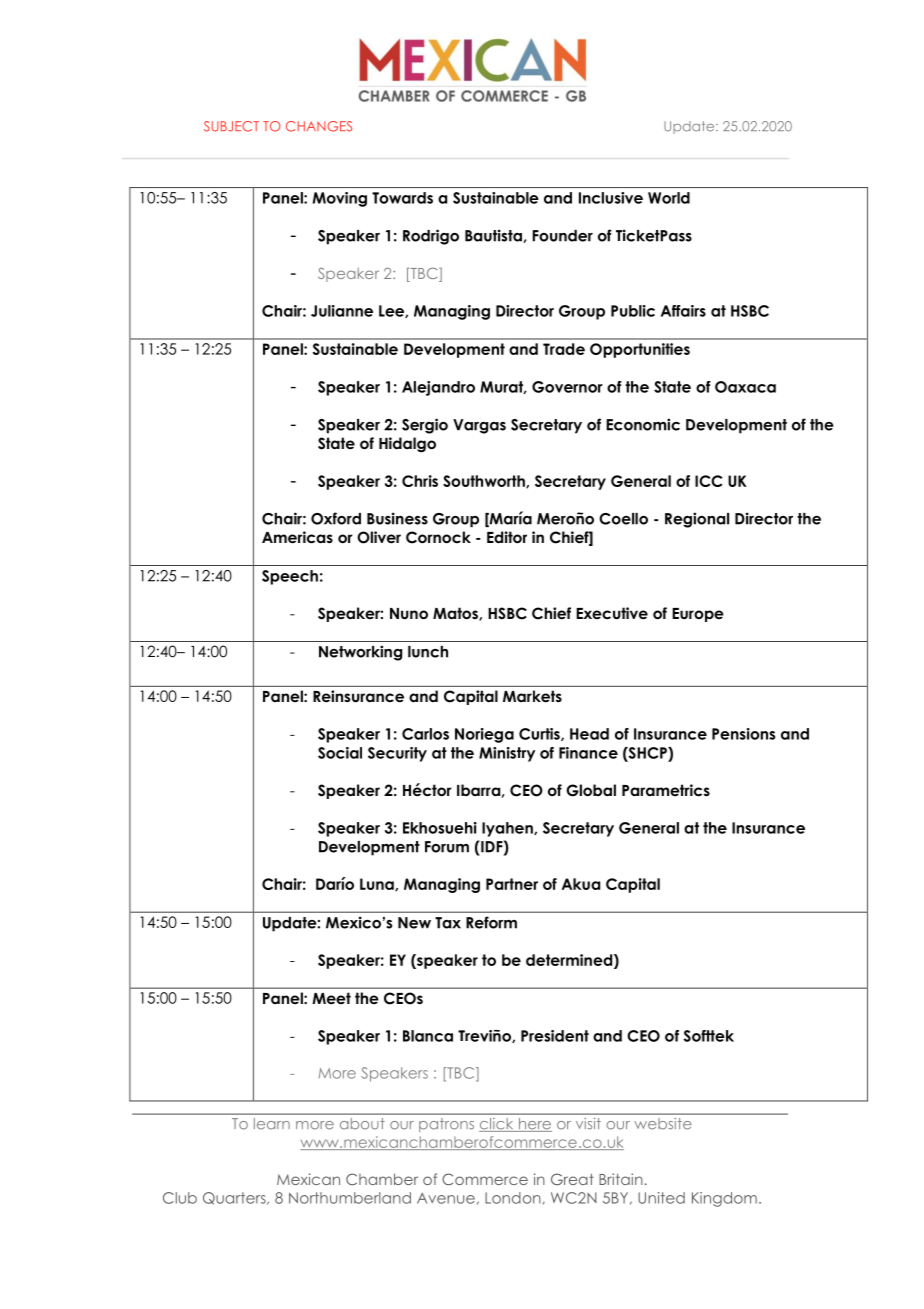  What do you see at coordinates (698, 615) in the screenshot?
I see `Europe` at bounding box center [698, 615].
